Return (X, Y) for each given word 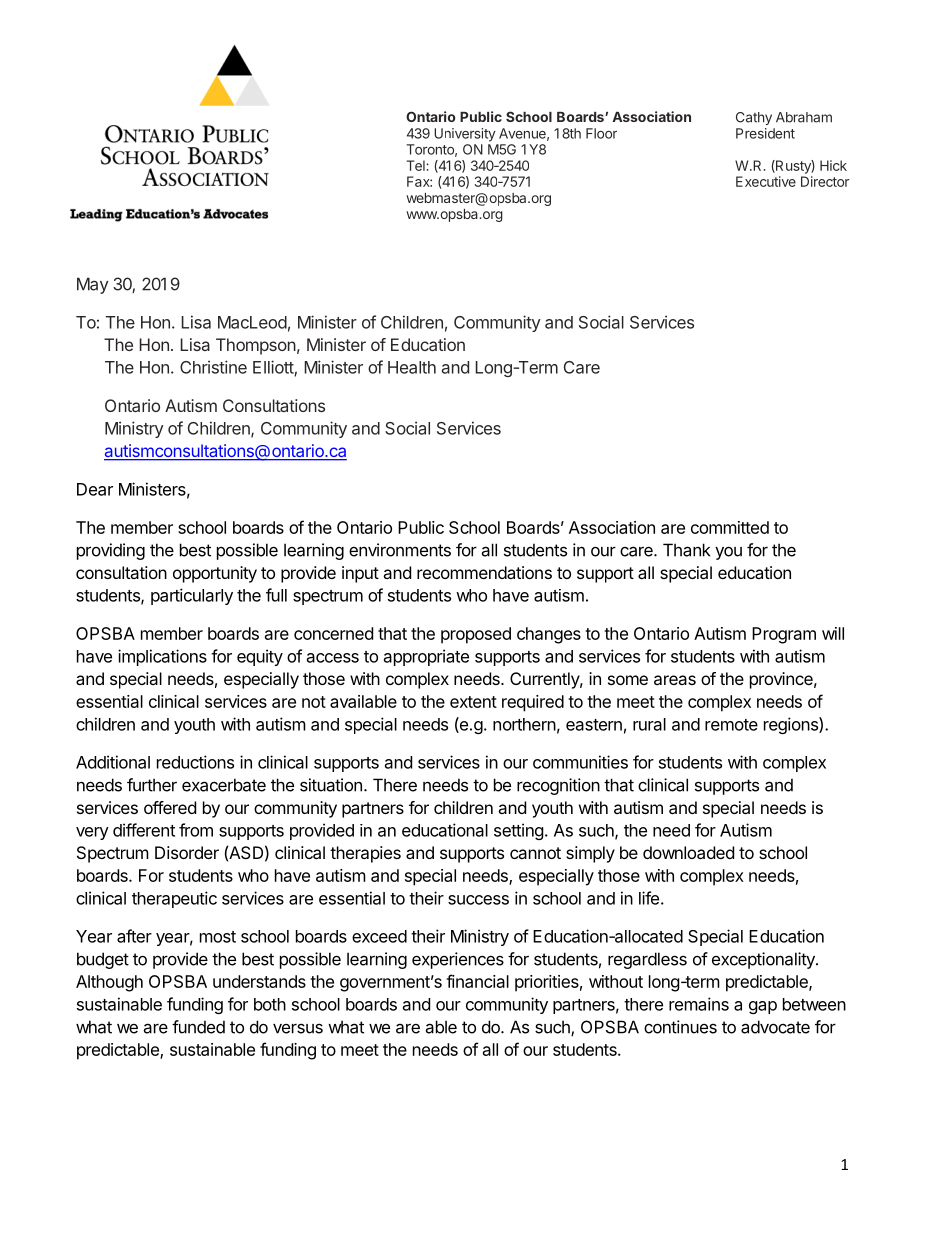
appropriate (426, 657)
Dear (95, 489)
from (196, 830)
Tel (416, 165)
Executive (766, 181)
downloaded (688, 852)
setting (519, 831)
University (465, 135)
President (765, 133)
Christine (213, 367)
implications (162, 657)
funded (198, 1027)
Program (784, 635)
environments (400, 550)
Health (412, 367)
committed (730, 527)
